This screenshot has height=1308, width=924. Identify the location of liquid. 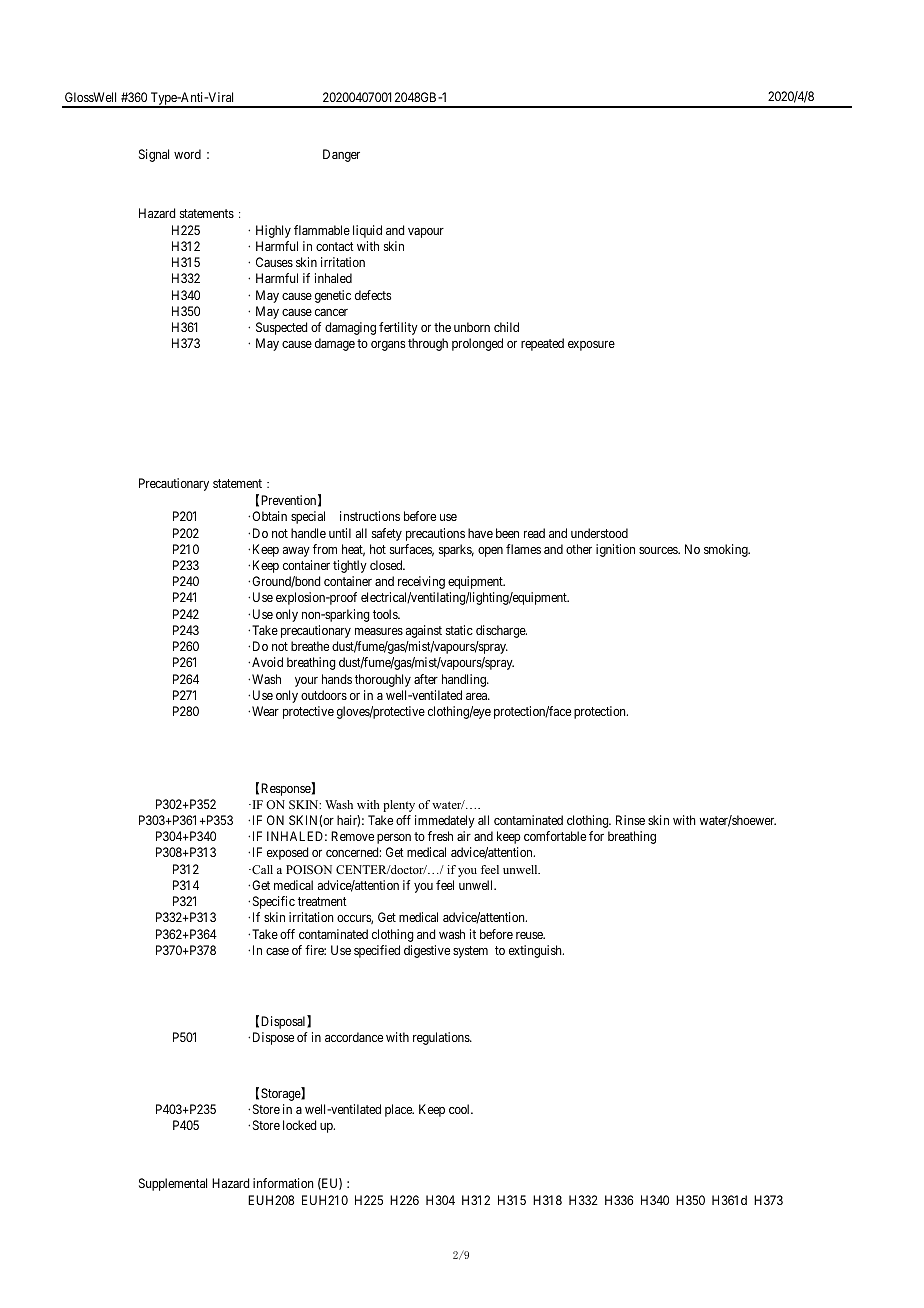
(367, 231).
